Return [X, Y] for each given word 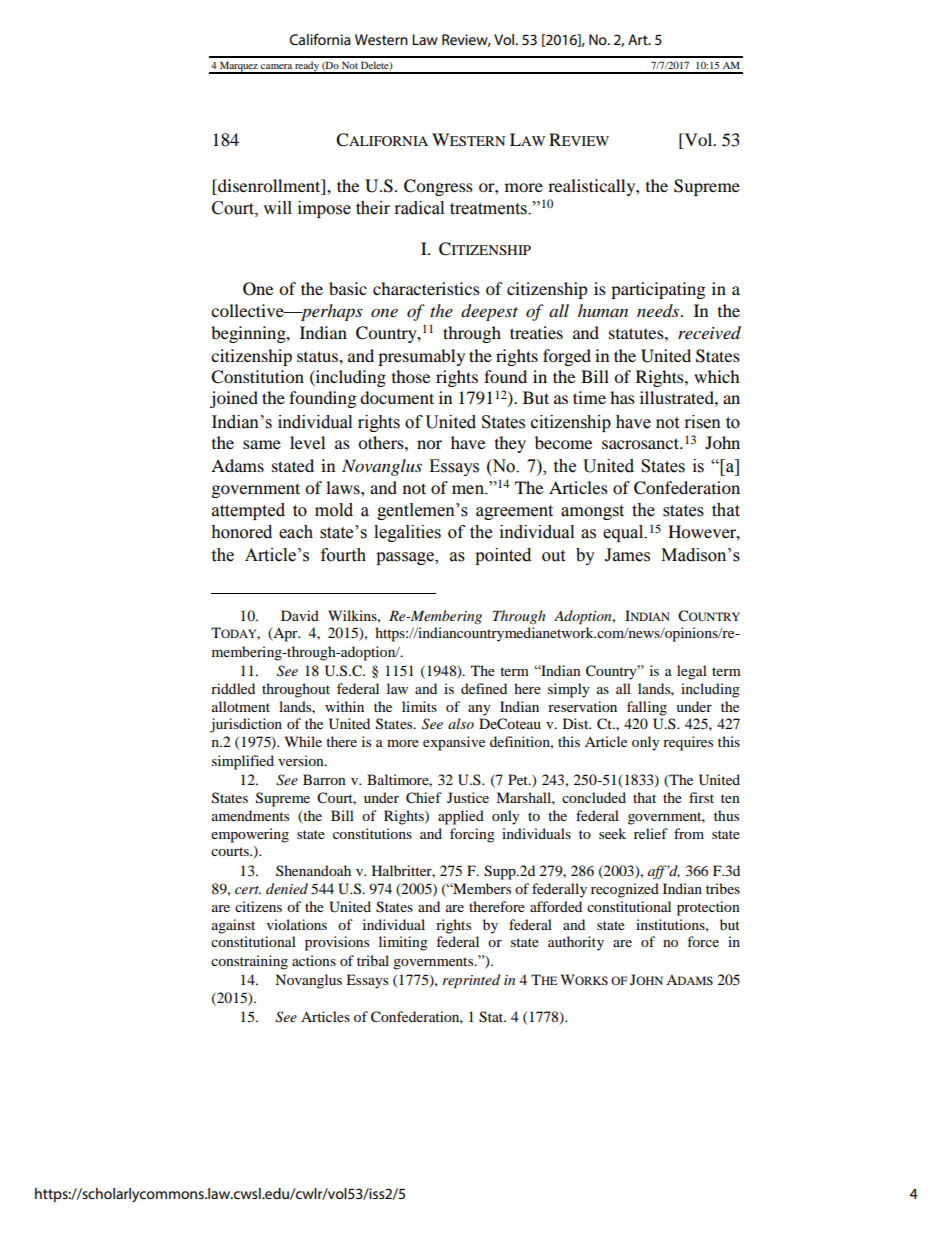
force [703, 941]
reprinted [471, 981]
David [300, 615]
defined [484, 688]
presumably [421, 357]
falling [647, 708]
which [717, 376]
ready [307, 67]
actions [314, 960]
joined [234, 399]
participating [658, 290]
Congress [438, 187]
